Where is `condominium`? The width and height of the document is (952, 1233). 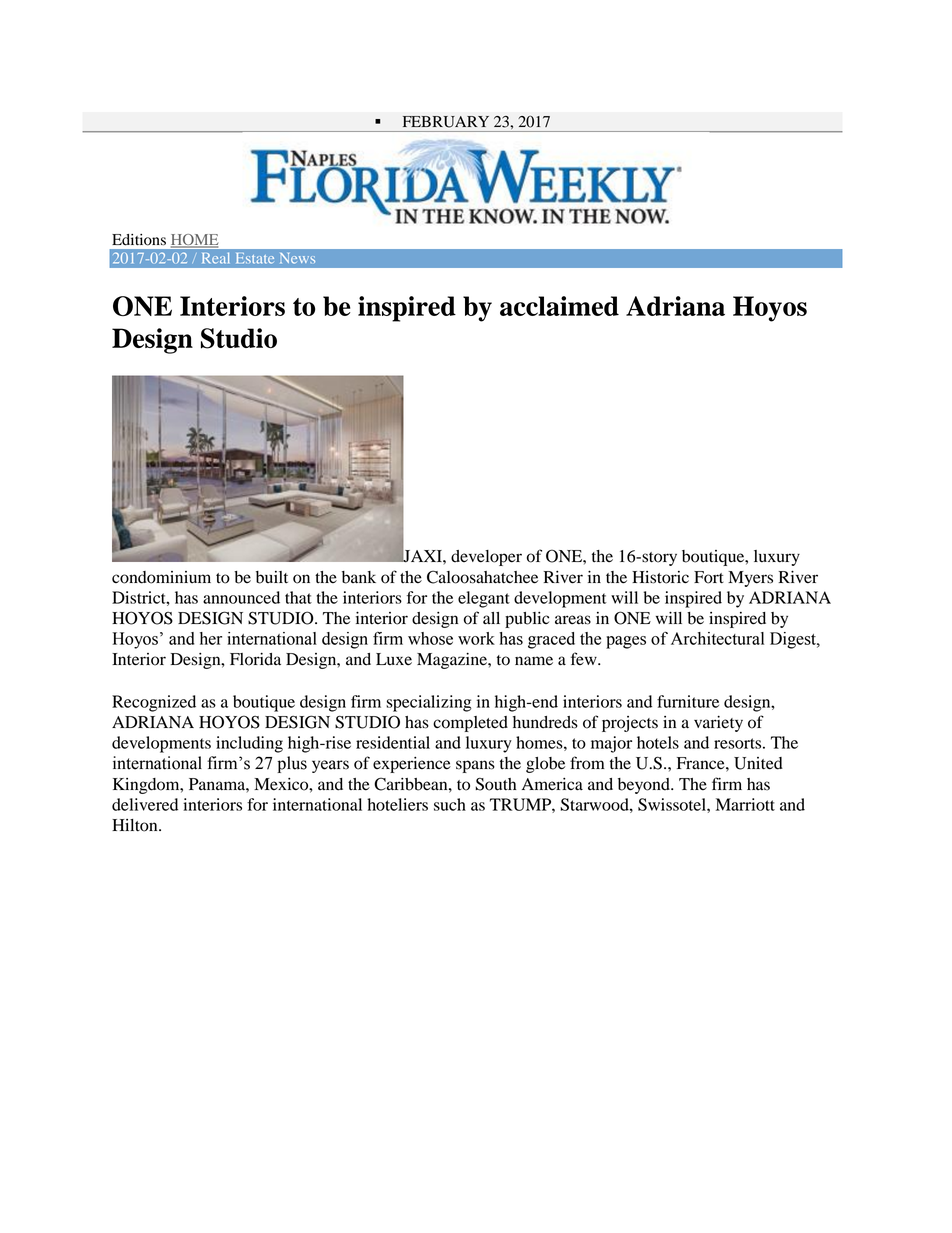
condominium is located at coordinates (161, 577).
